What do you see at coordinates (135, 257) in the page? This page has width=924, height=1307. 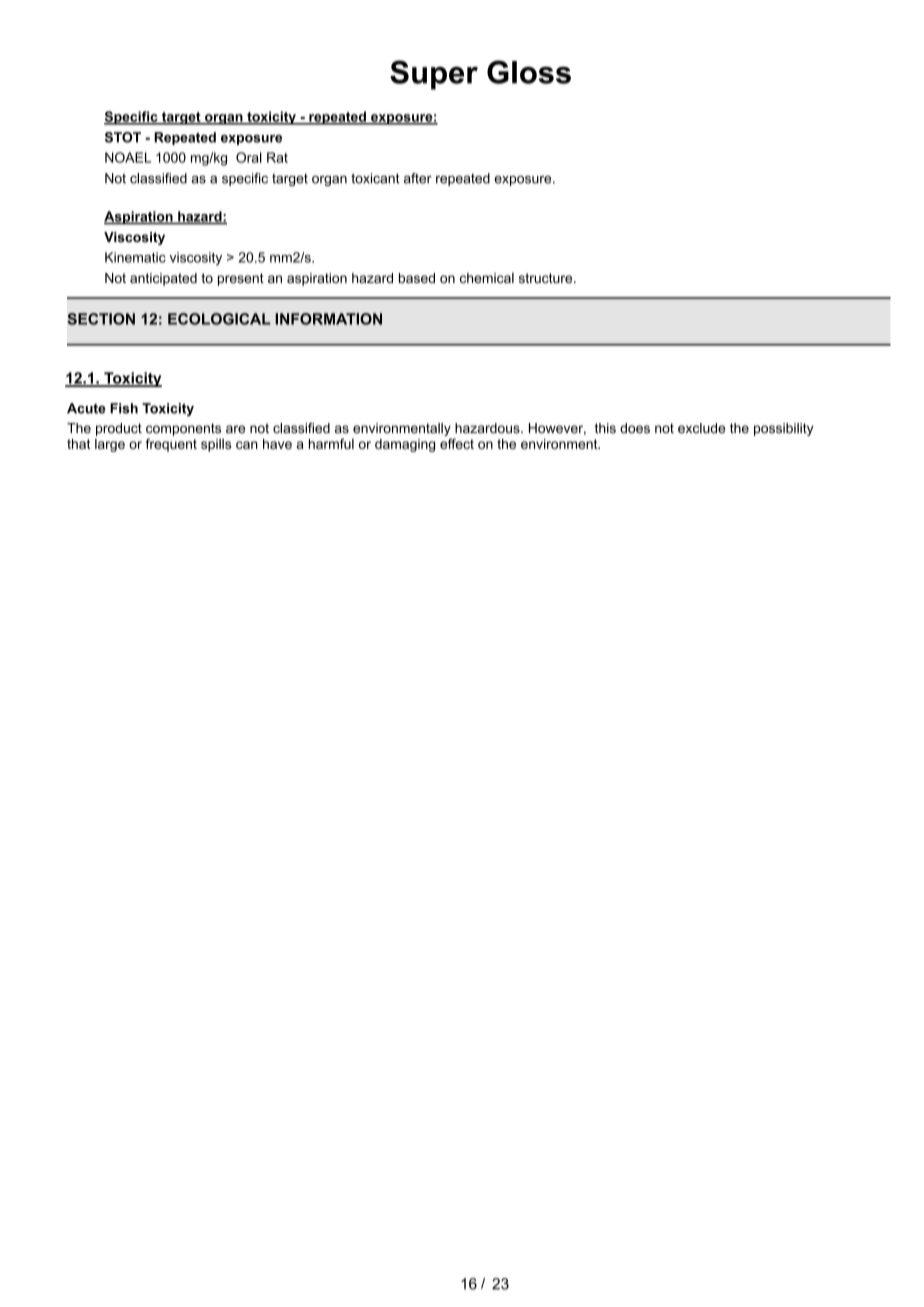 I see `Kinematic` at bounding box center [135, 257].
